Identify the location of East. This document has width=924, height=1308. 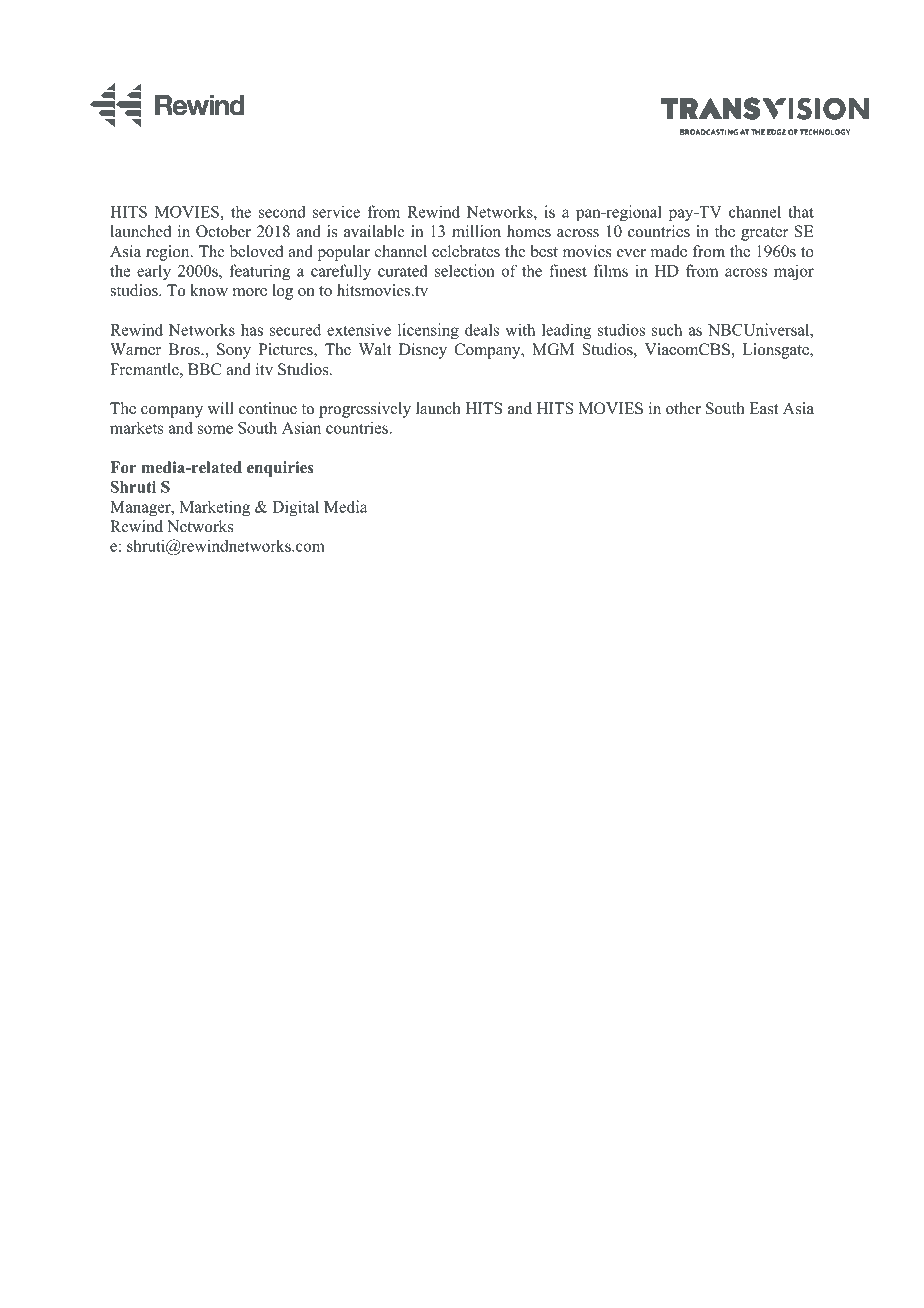
(763, 408).
